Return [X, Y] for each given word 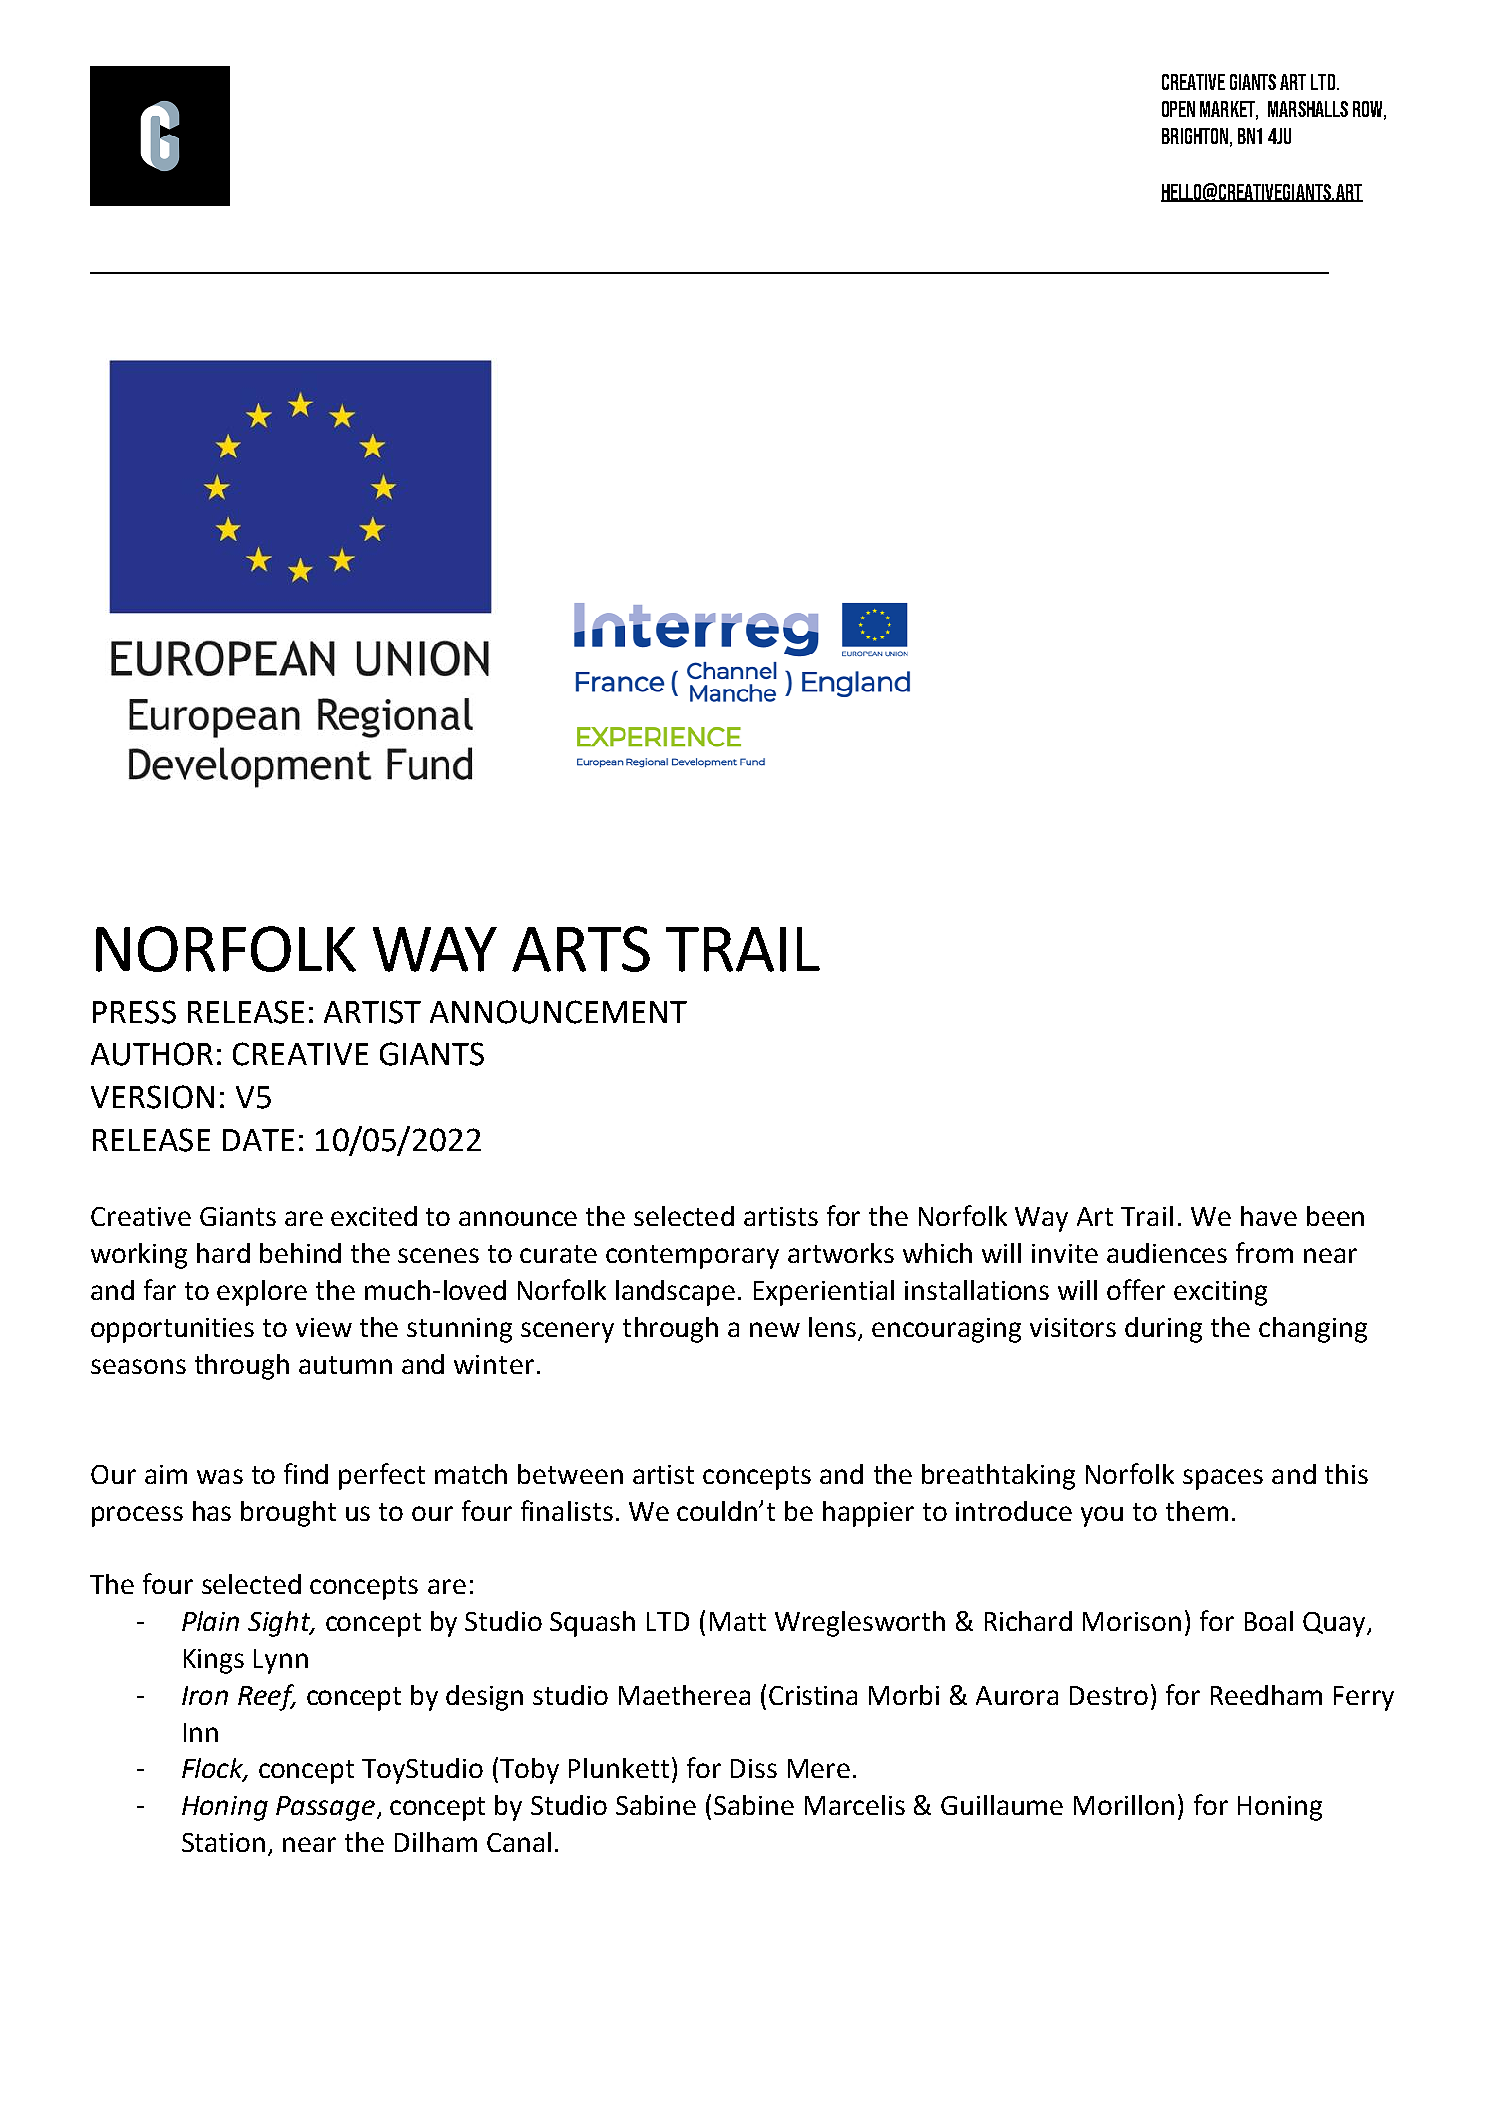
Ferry [1364, 1698]
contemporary [692, 1257]
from [1264, 1252]
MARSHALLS [1308, 109]
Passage [327, 1808]
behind [300, 1253]
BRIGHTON [1195, 136]
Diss [754, 1768]
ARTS [581, 949]
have [1269, 1216]
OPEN [1178, 109]
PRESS [134, 1012]
